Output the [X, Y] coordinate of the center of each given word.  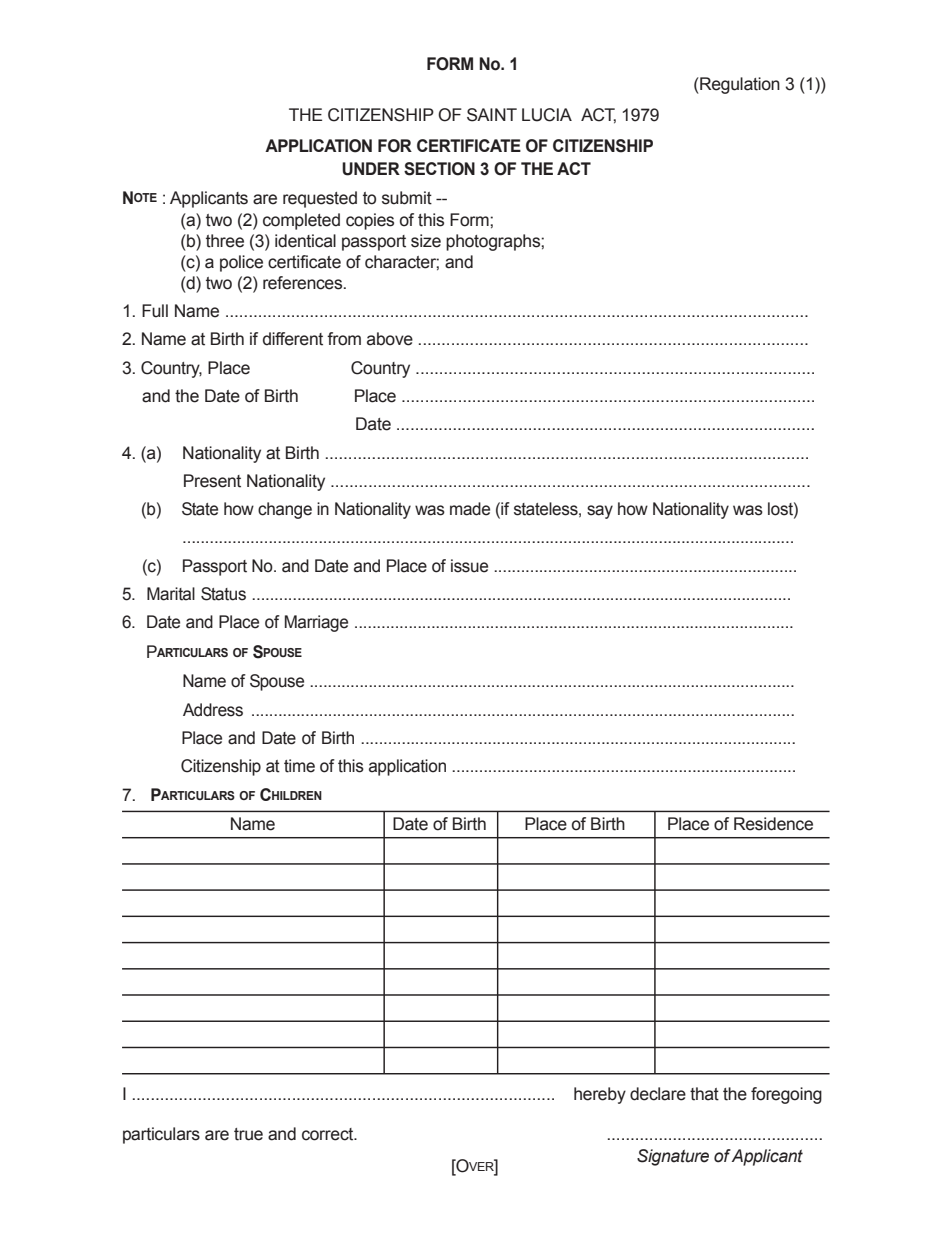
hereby [600, 1095]
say [600, 512]
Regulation [739, 85]
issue [469, 566]
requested [320, 199]
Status [223, 594]
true [248, 1134]
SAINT [492, 115]
